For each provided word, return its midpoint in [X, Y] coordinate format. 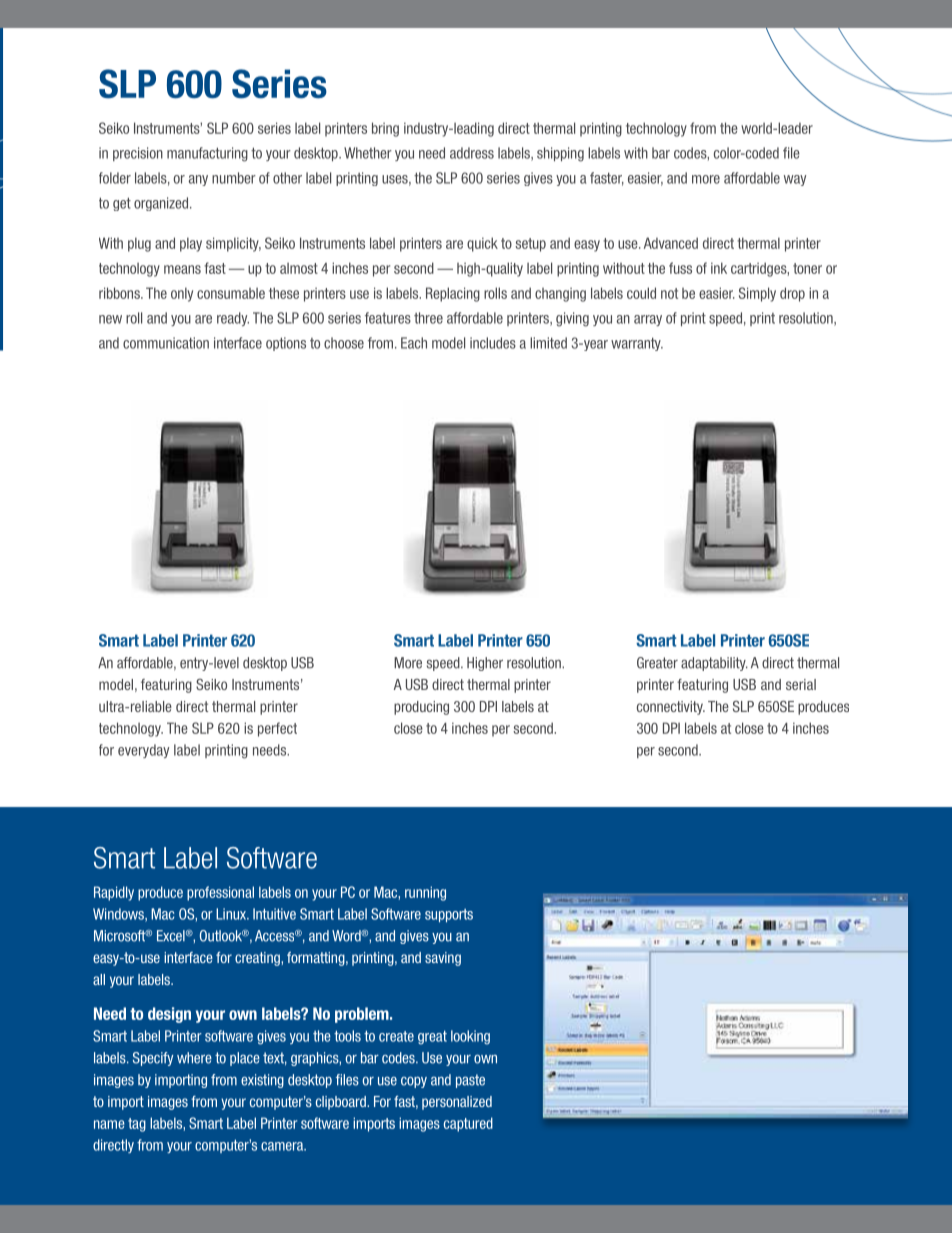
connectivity [671, 708]
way [795, 180]
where [194, 1058]
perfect [277, 729]
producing [421, 708]
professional [220, 893]
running [425, 893]
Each [414, 343]
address [472, 153]
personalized [457, 1103]
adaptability [714, 664]
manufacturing [207, 154]
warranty [637, 344]
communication [166, 343]
